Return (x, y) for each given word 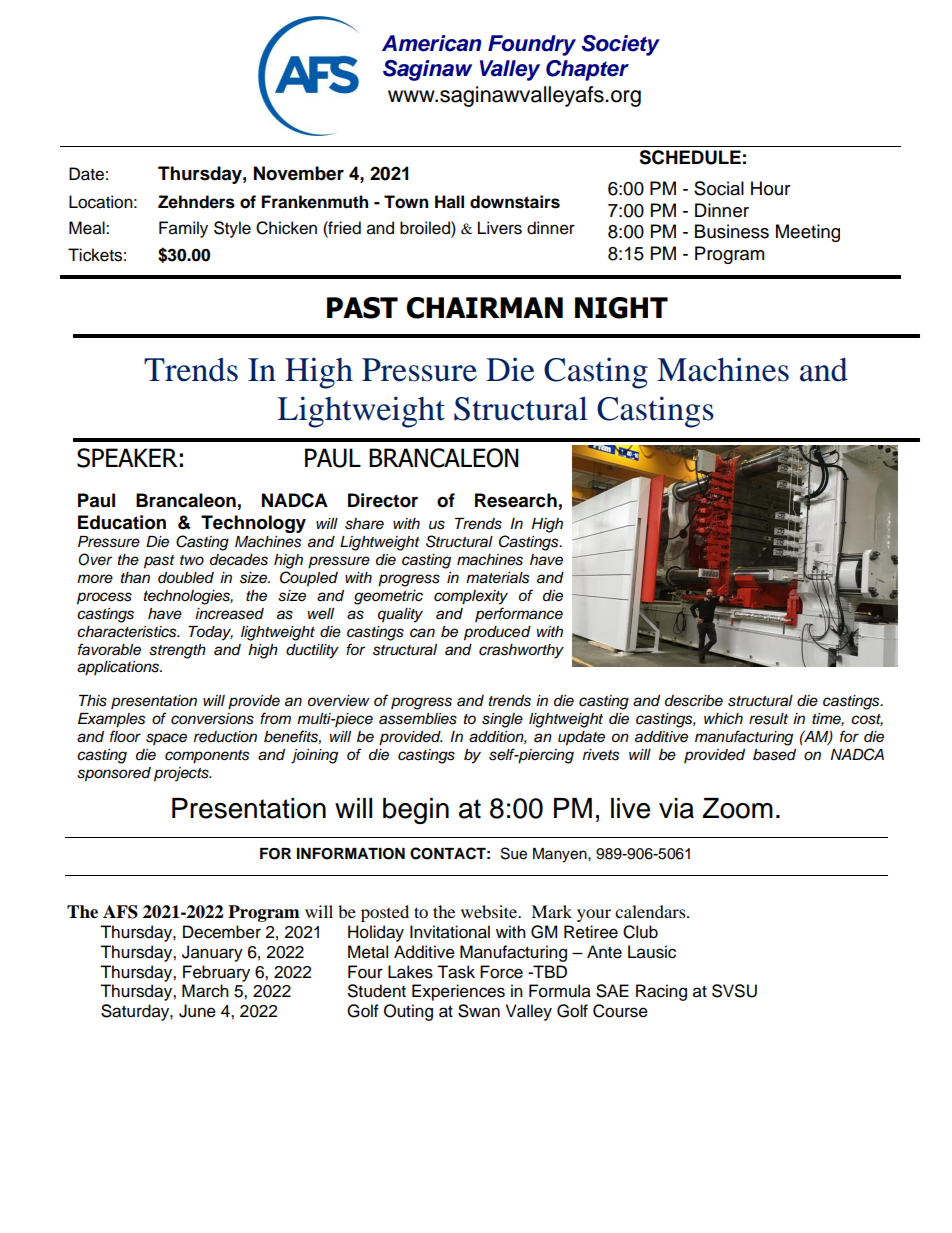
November (299, 173)
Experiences (458, 992)
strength (177, 651)
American (431, 43)
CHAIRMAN (485, 308)
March (205, 991)
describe (694, 701)
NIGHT (621, 308)
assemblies (418, 719)
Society (621, 45)
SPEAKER (127, 458)
